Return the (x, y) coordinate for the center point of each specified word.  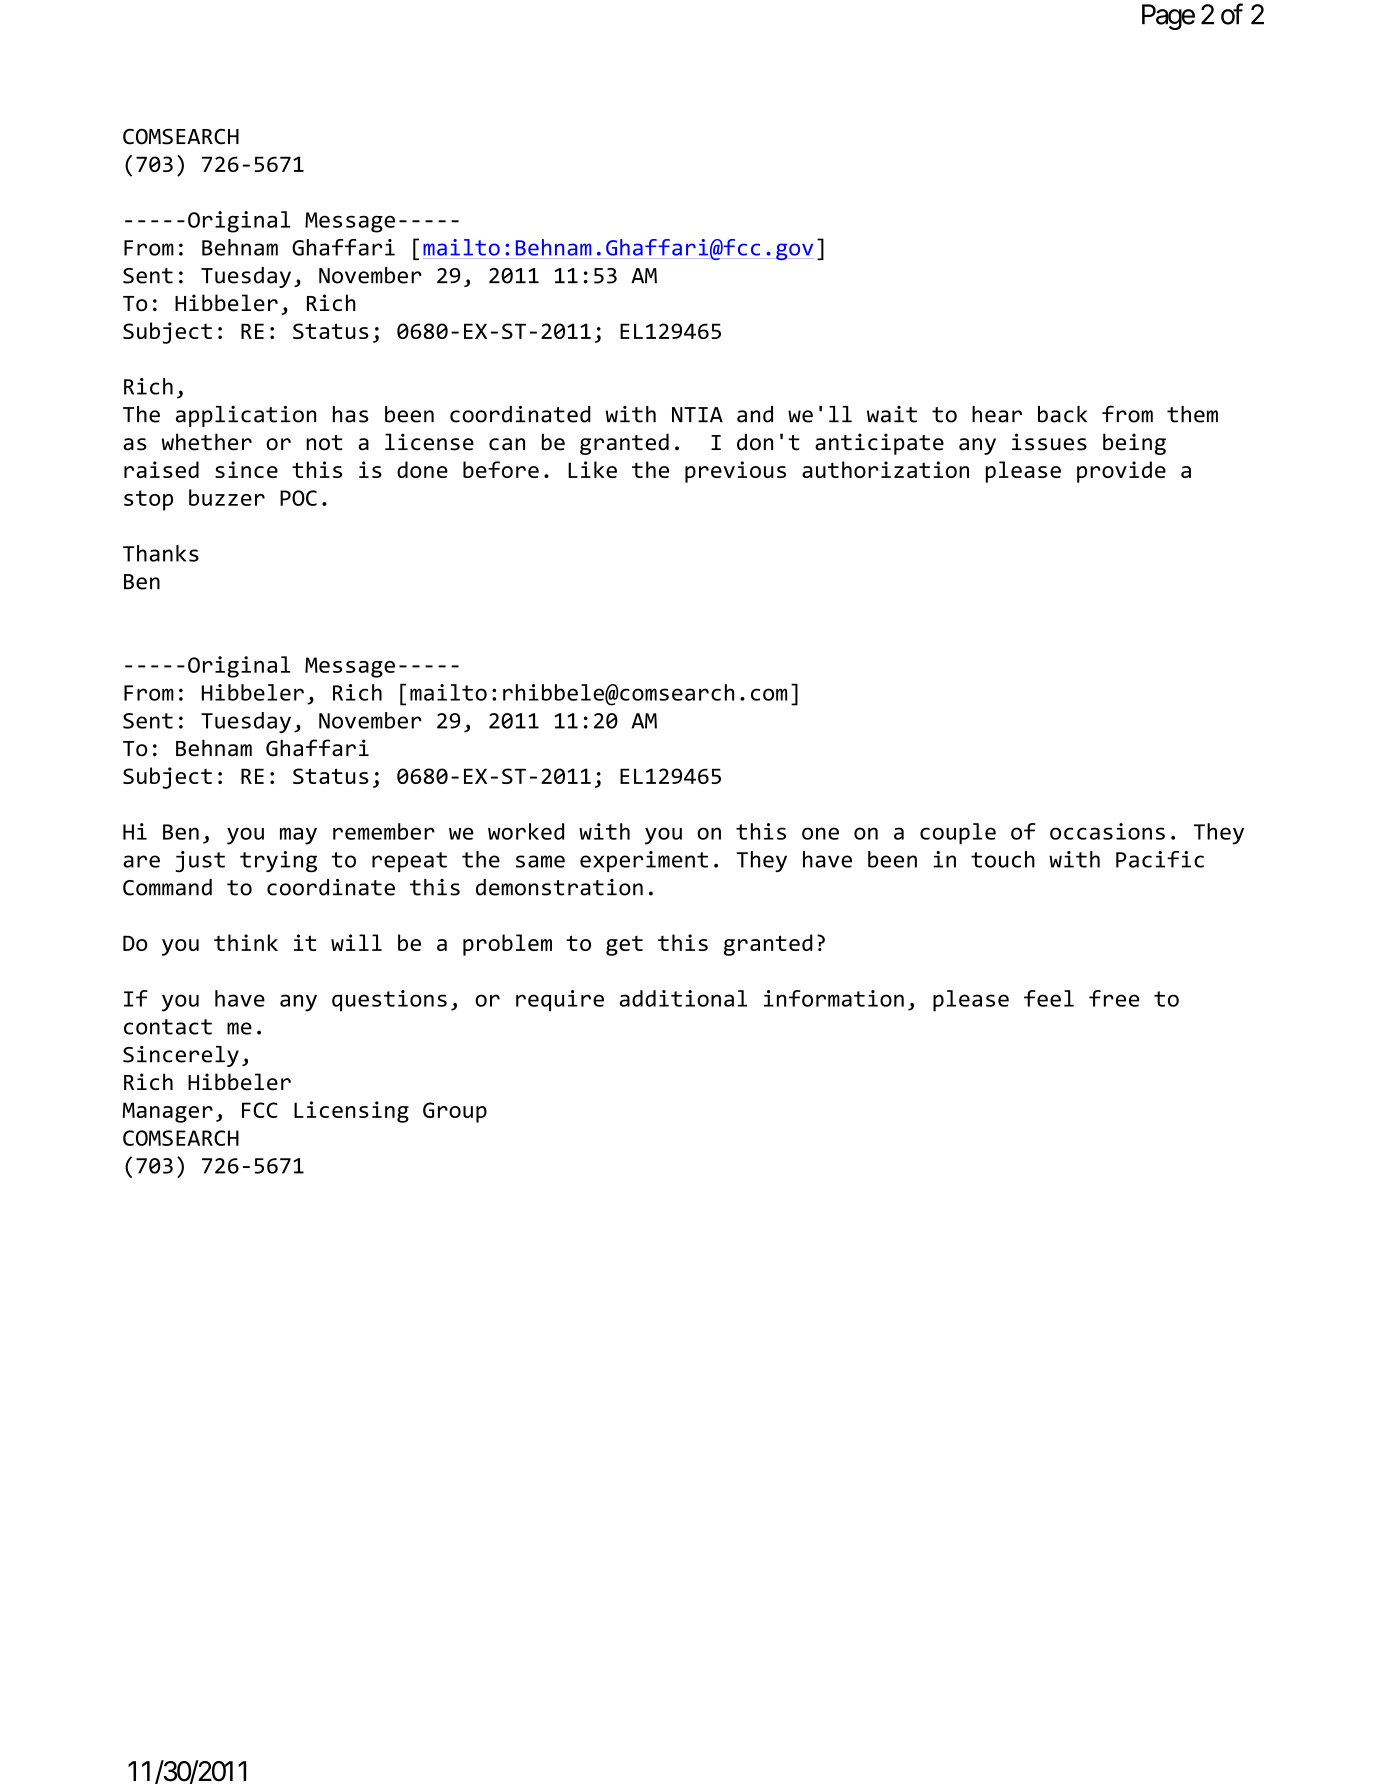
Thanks (161, 553)
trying (278, 862)
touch (1003, 859)
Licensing (351, 1112)
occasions (1107, 831)
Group (455, 1112)
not (324, 443)
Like (592, 469)
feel (1049, 998)
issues (1049, 442)
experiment (644, 861)
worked (526, 831)
